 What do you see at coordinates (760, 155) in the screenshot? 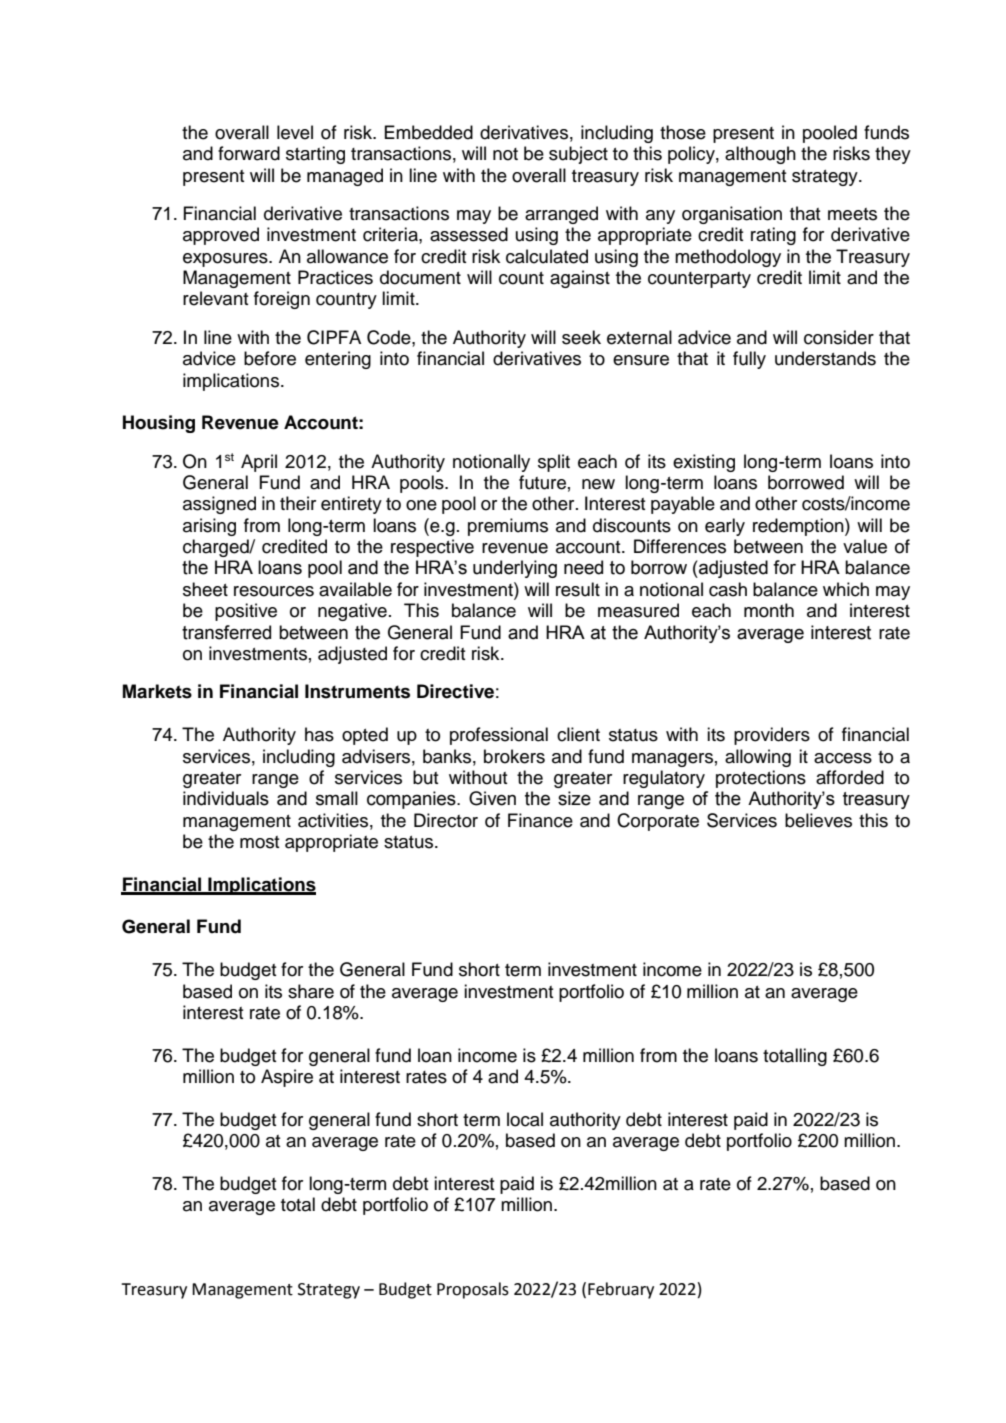
I see `although` at bounding box center [760, 155].
